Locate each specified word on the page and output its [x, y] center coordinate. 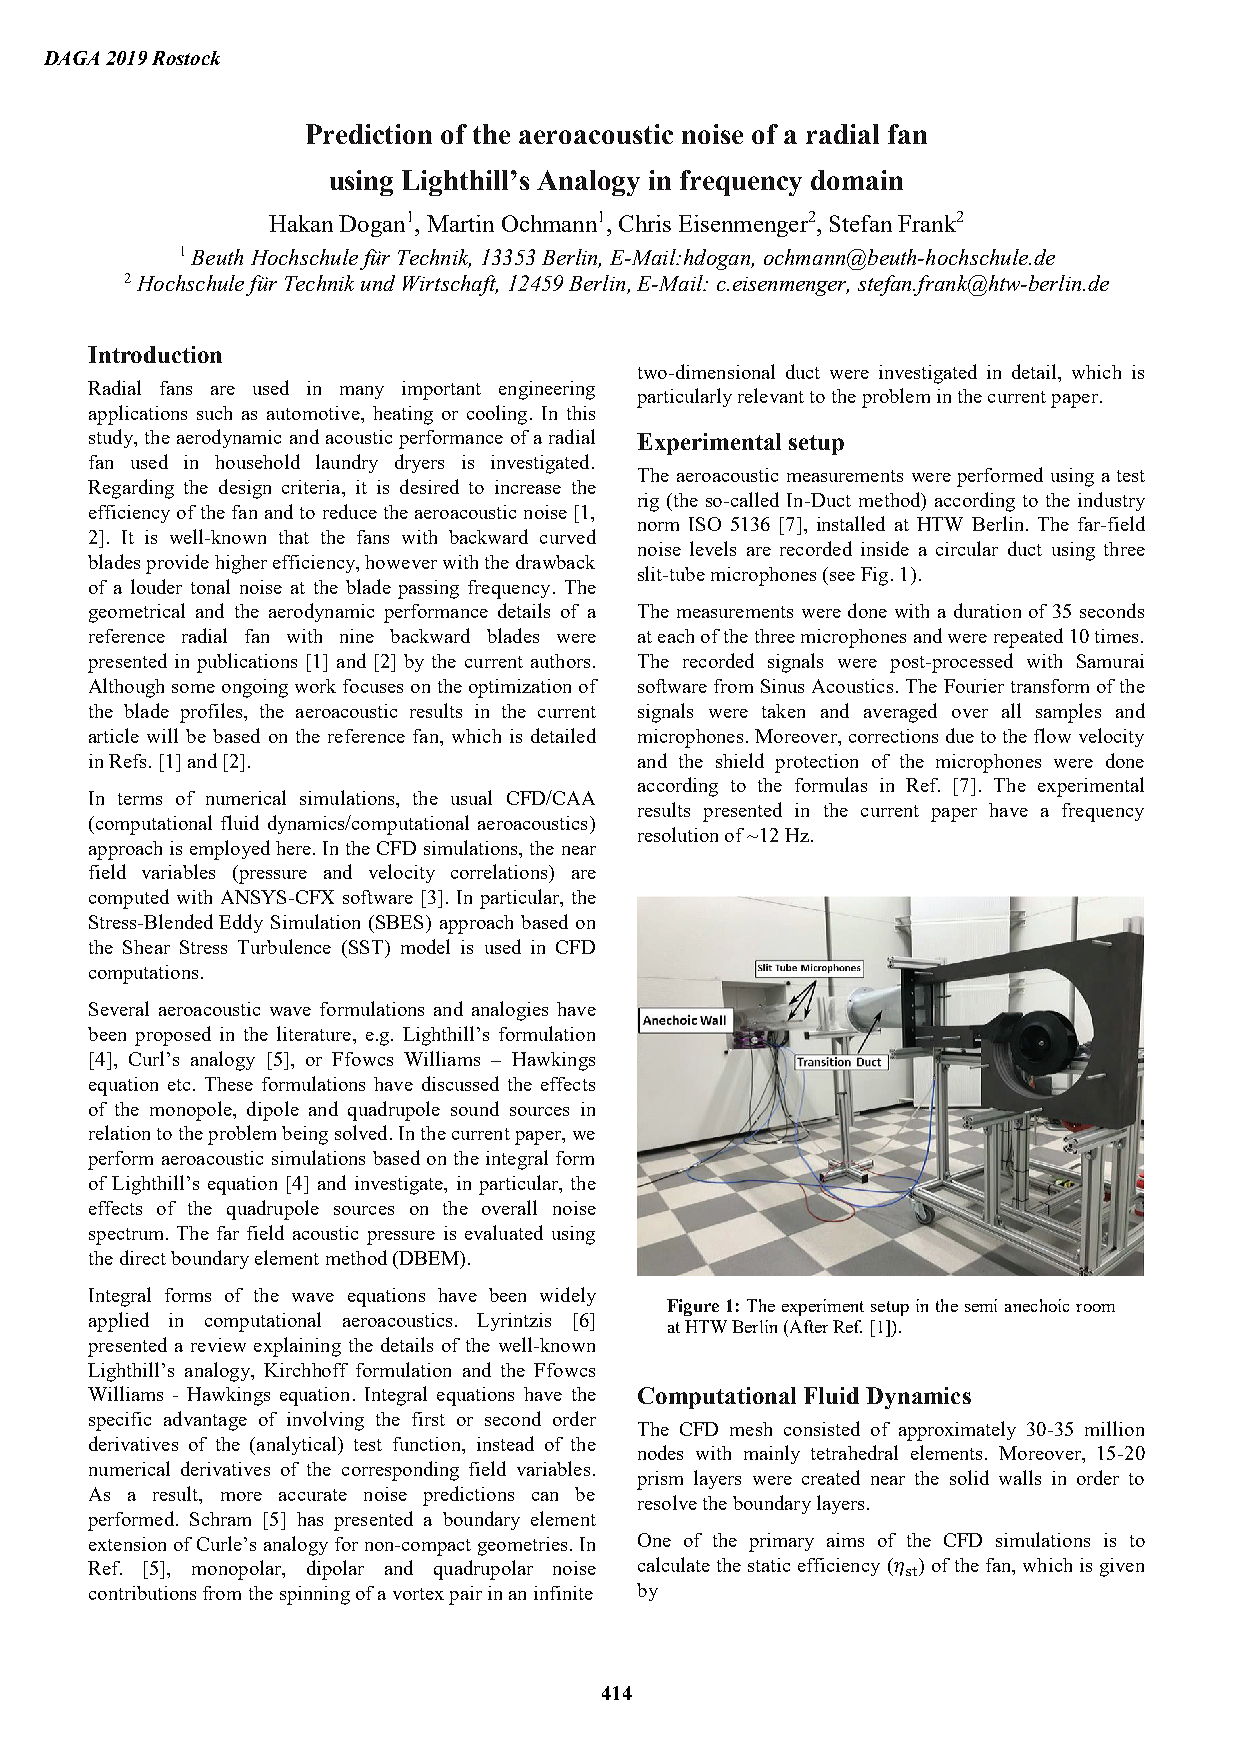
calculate [674, 1564]
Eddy [241, 923]
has [310, 1519]
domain [857, 180]
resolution [678, 834]
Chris [645, 223]
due [960, 735]
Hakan [301, 223]
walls [1020, 1477]
